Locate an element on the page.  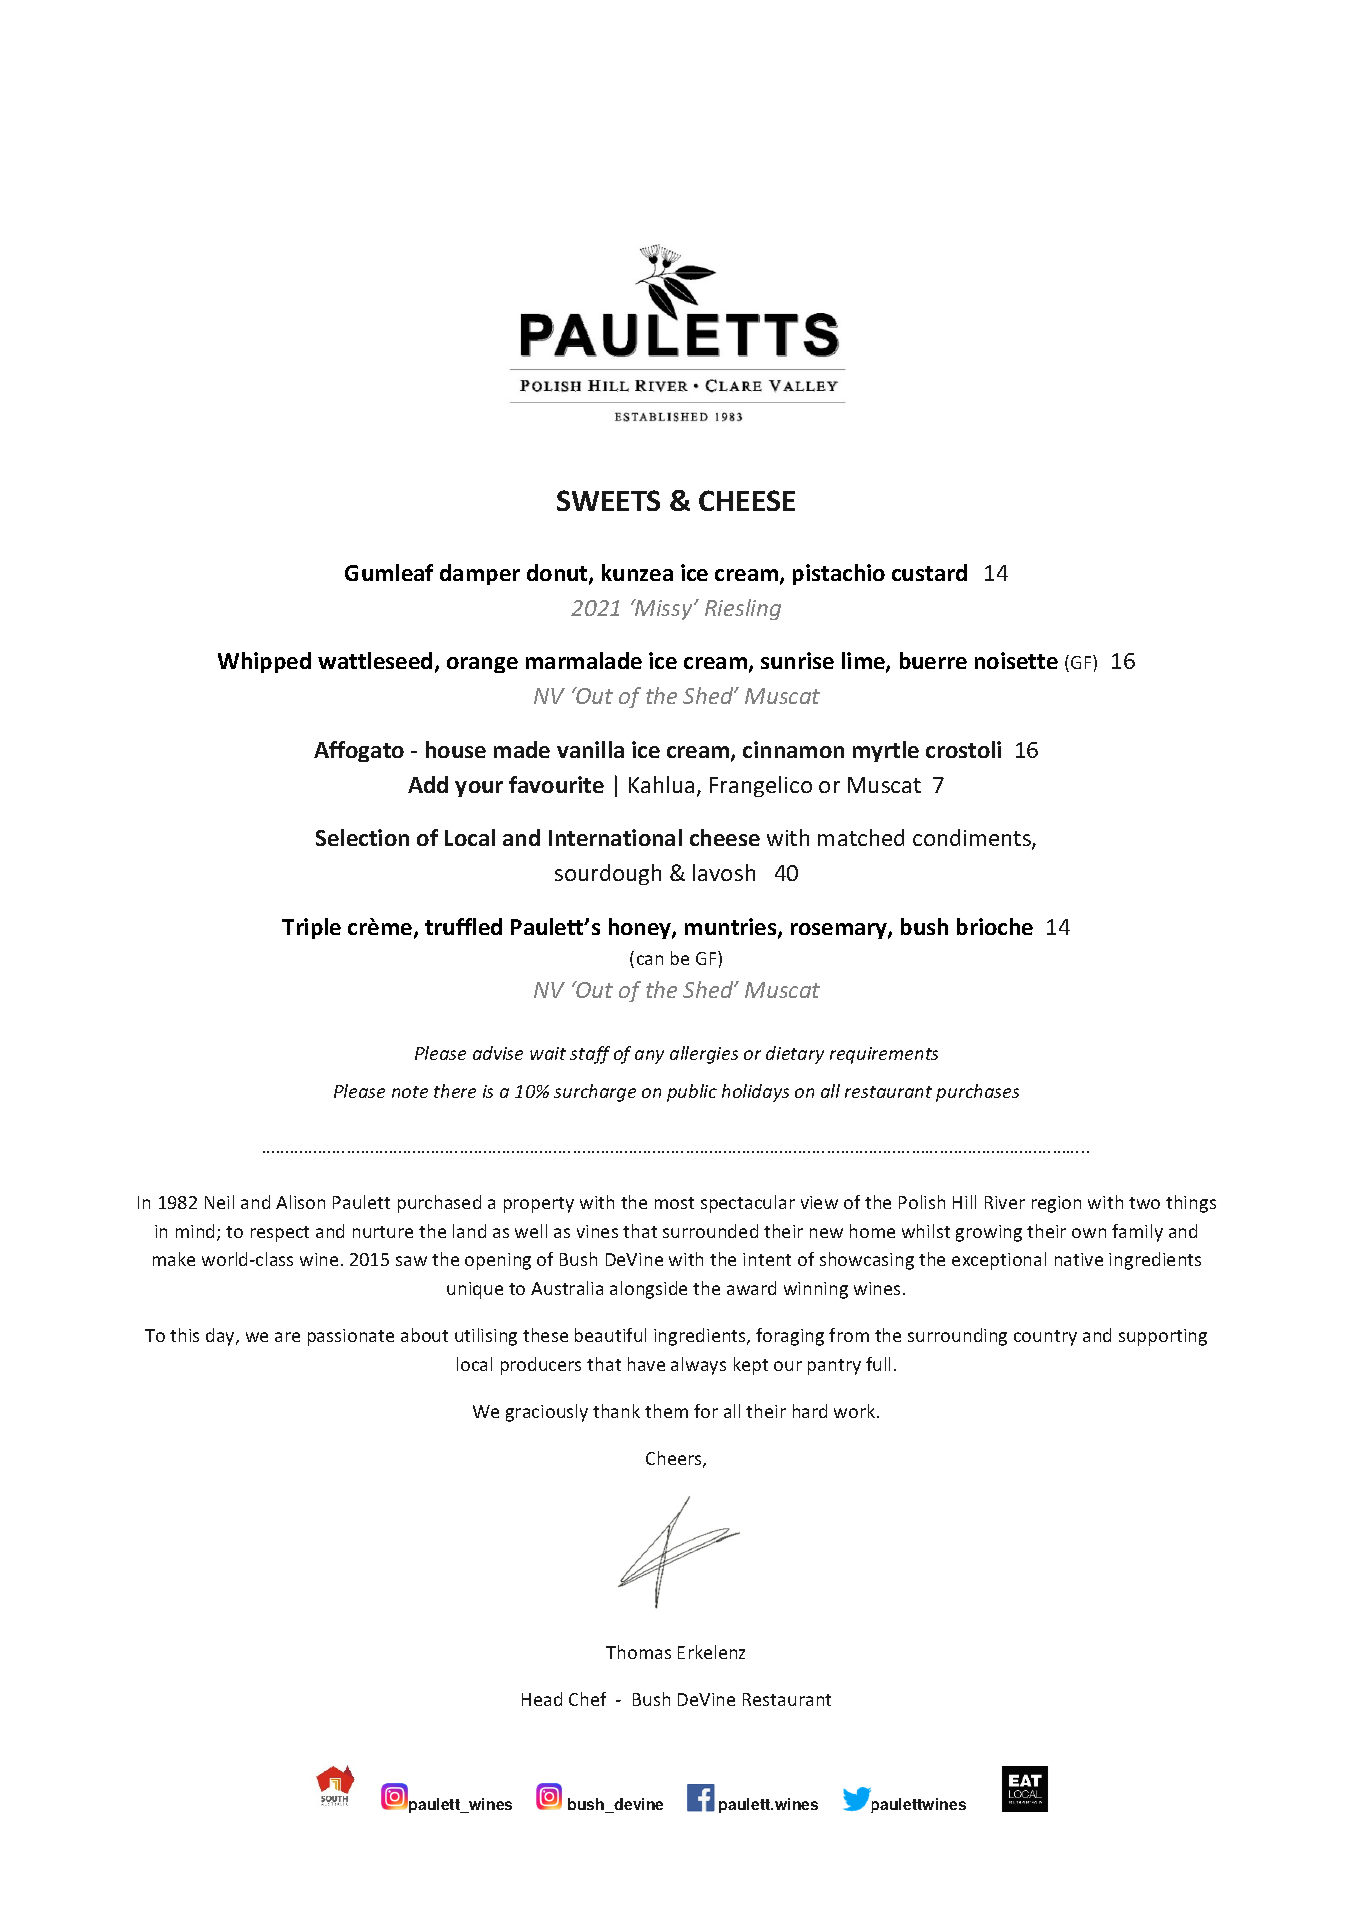
native is located at coordinates (1079, 1259).
